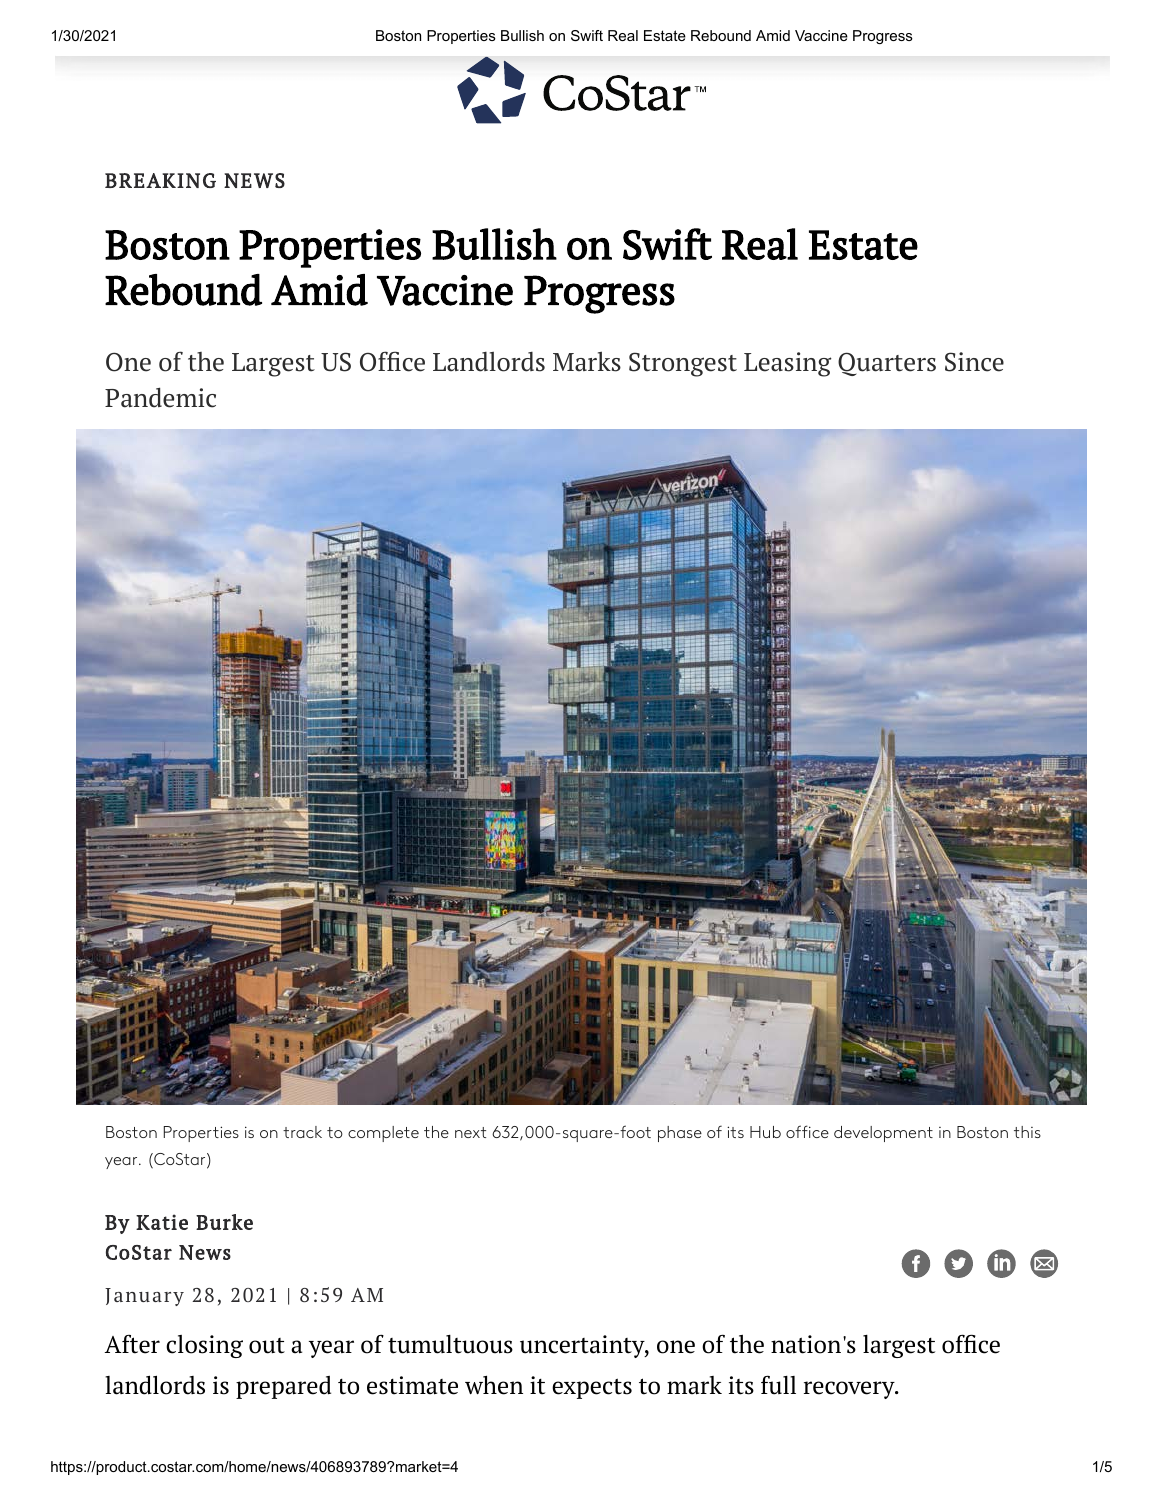  What do you see at coordinates (267, 1346) in the screenshot?
I see `out` at bounding box center [267, 1346].
